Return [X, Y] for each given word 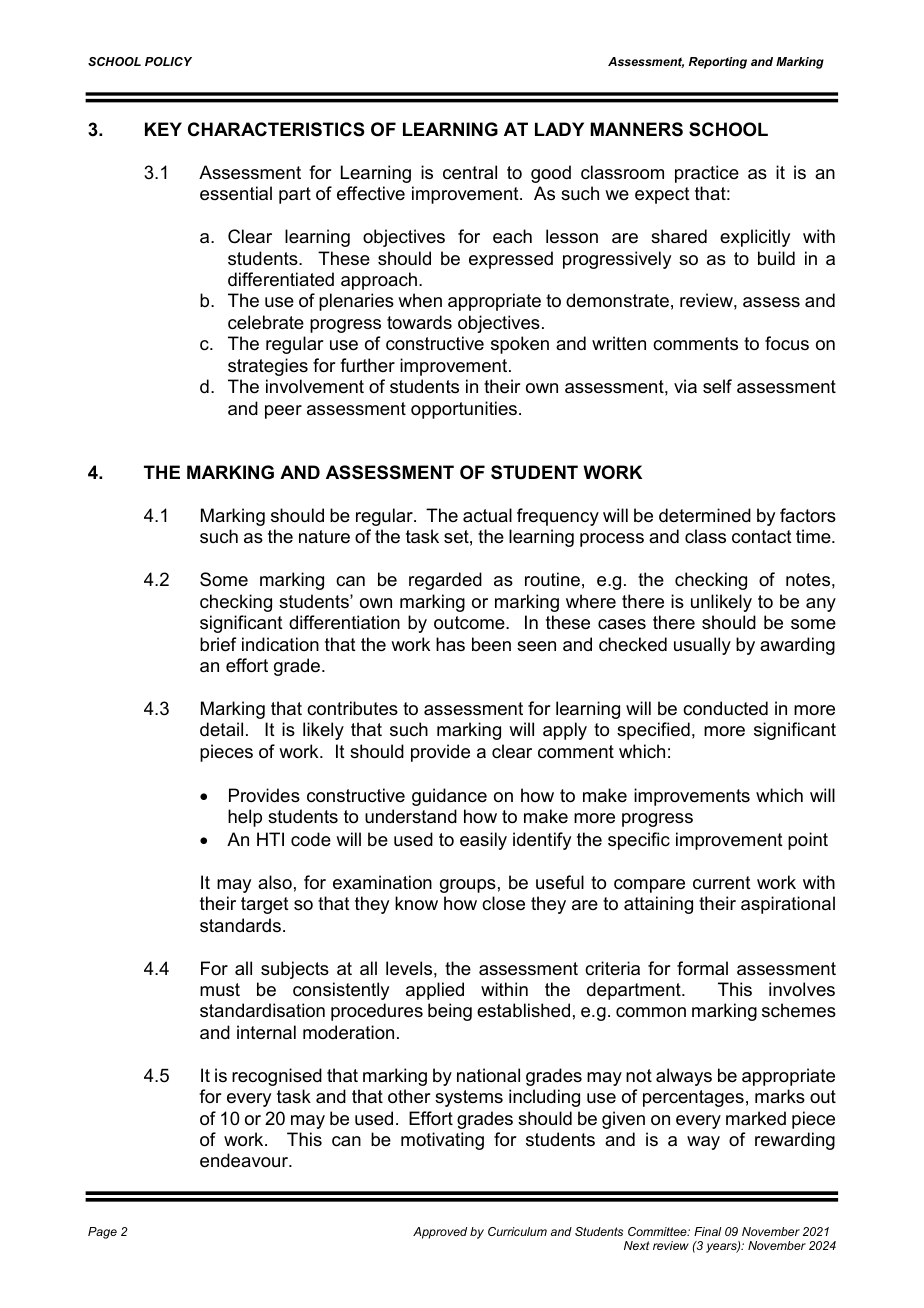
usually [702, 646]
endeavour [245, 1160]
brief [218, 644]
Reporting [718, 63]
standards [240, 925]
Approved [440, 1233]
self [717, 386]
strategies [268, 367]
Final [707, 1231]
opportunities [464, 410]
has [450, 644]
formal [702, 968]
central [470, 172]
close [503, 903]
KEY [163, 129]
